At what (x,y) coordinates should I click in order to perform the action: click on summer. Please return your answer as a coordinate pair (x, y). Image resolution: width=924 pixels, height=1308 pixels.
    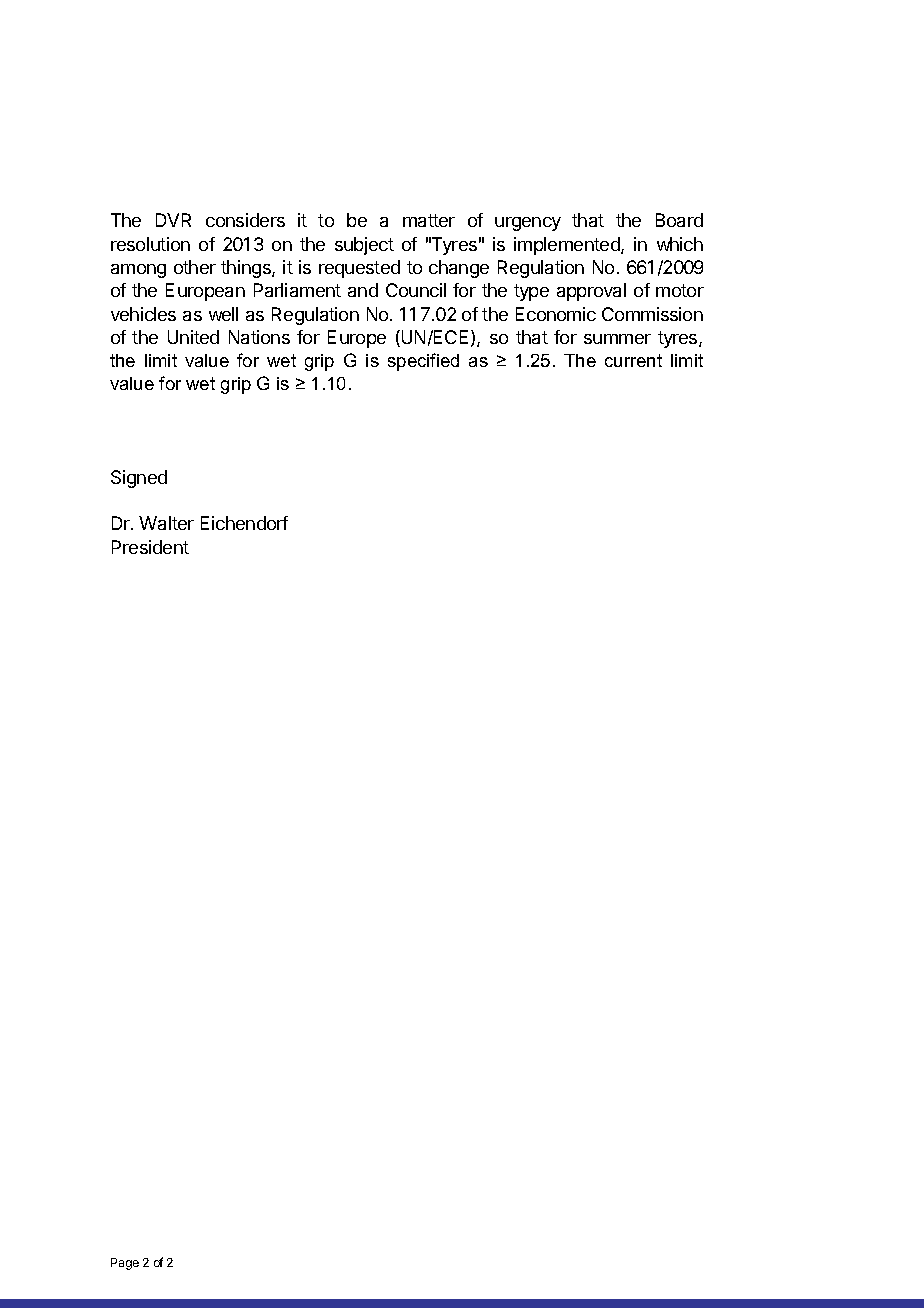
    Looking at the image, I should click on (617, 339).
